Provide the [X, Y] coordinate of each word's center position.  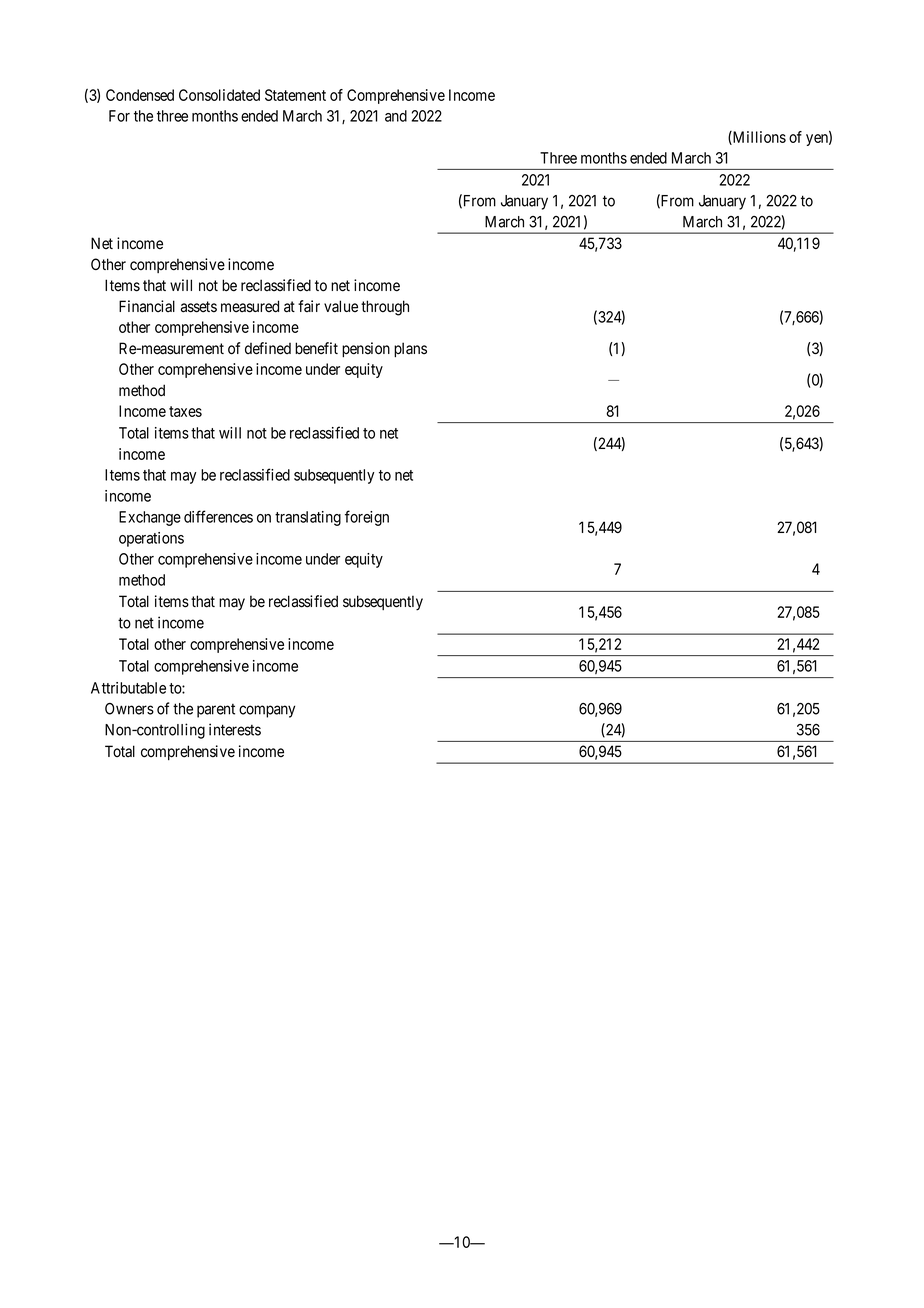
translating [308, 518]
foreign [367, 518]
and [396, 116]
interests [235, 729]
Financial [147, 306]
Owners [129, 709]
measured [250, 306]
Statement [295, 95]
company [267, 711]
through [385, 308]
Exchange [150, 518]
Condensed [140, 95]
